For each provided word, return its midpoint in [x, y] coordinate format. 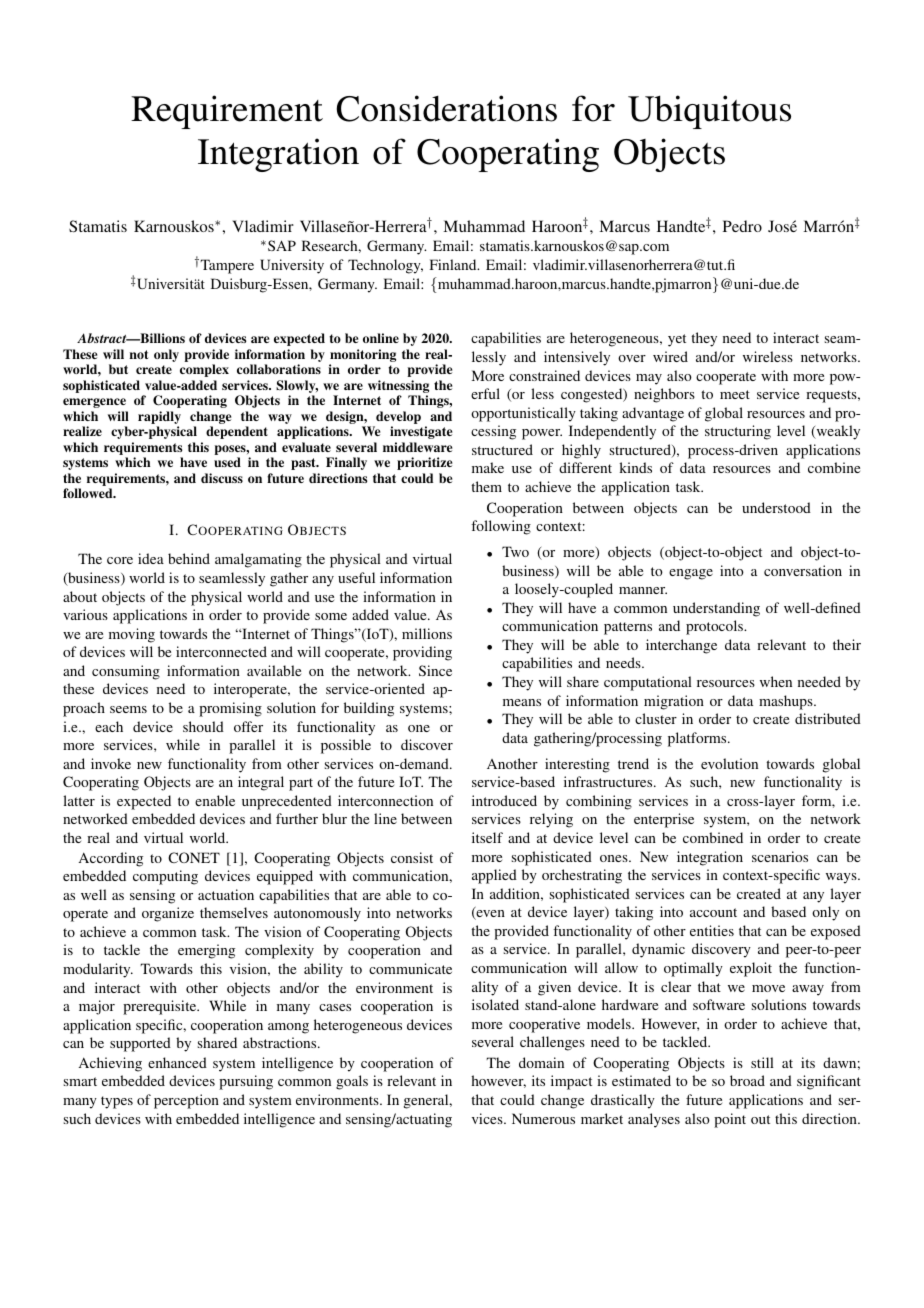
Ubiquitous [709, 112]
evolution [729, 763]
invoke [111, 763]
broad [747, 1080]
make [488, 467]
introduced [504, 800]
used [227, 462]
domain [541, 1062]
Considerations [447, 108]
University [292, 266]
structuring [738, 432]
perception [186, 1101]
